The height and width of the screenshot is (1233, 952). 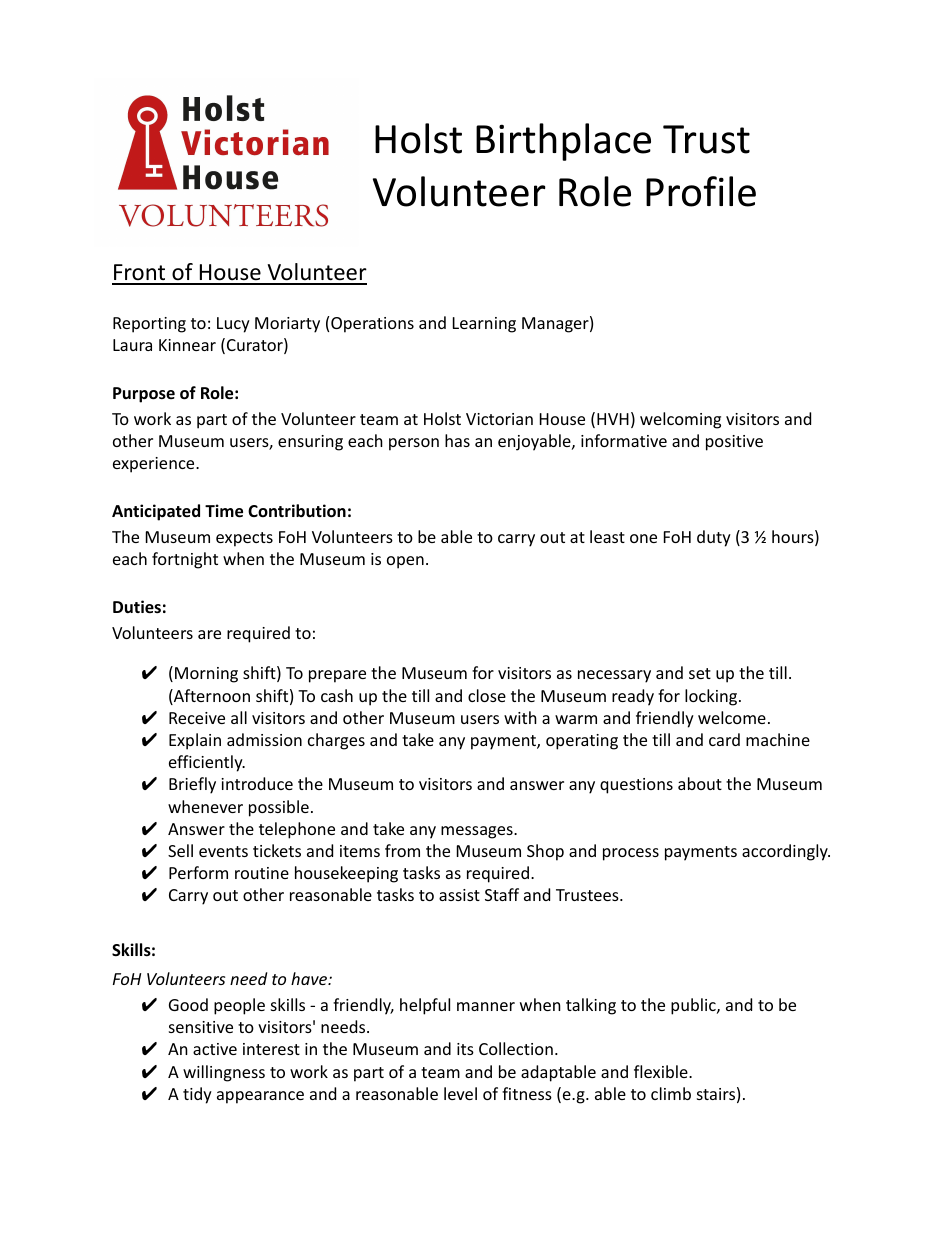 I want to click on locking, so click(x=712, y=697).
